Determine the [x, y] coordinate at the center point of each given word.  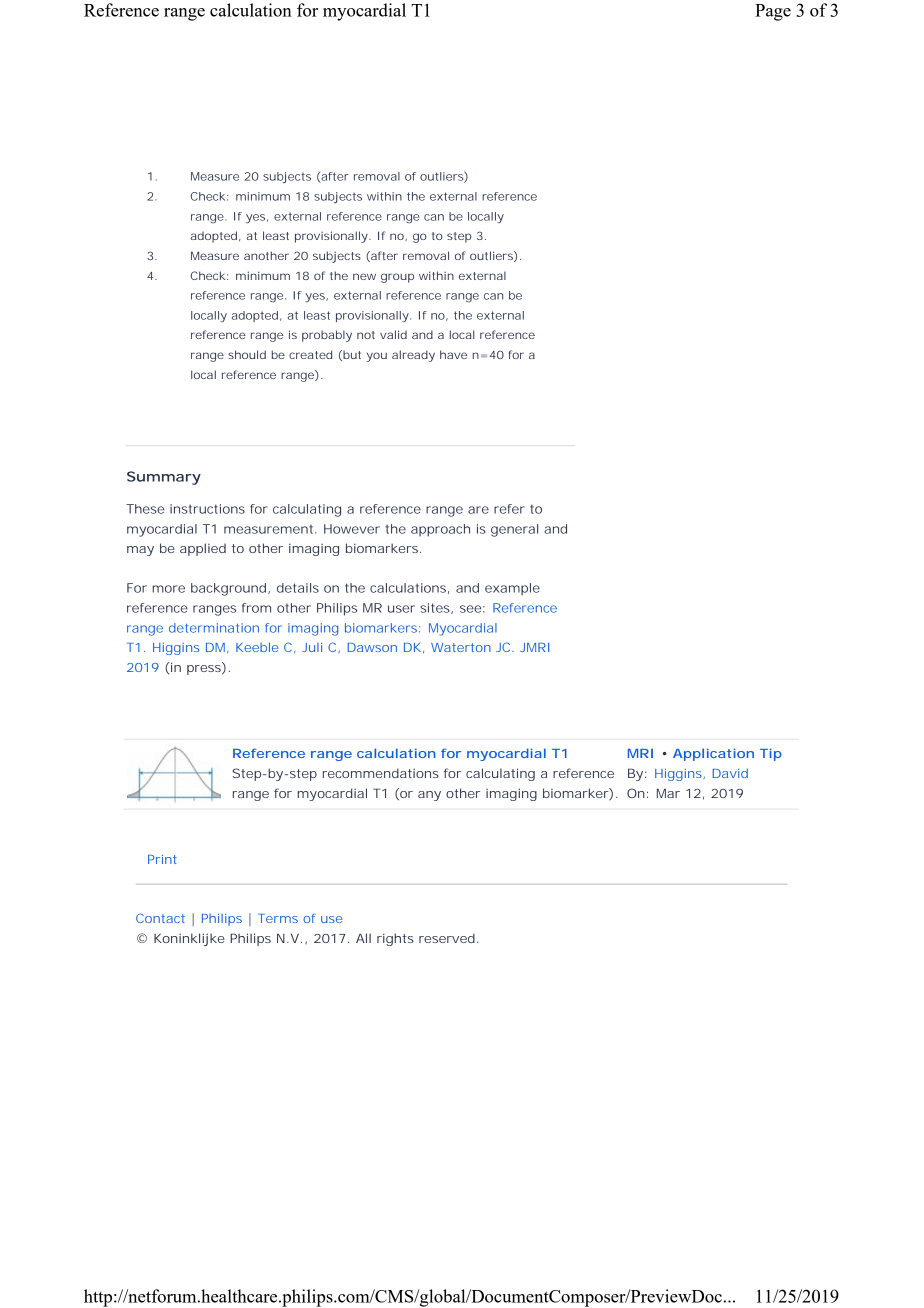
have [453, 354]
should [247, 354]
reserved [447, 938]
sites [436, 608]
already [413, 356]
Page [773, 12]
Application [713, 754]
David [730, 773]
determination [214, 628]
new [364, 276]
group [397, 278]
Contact [160, 918]
